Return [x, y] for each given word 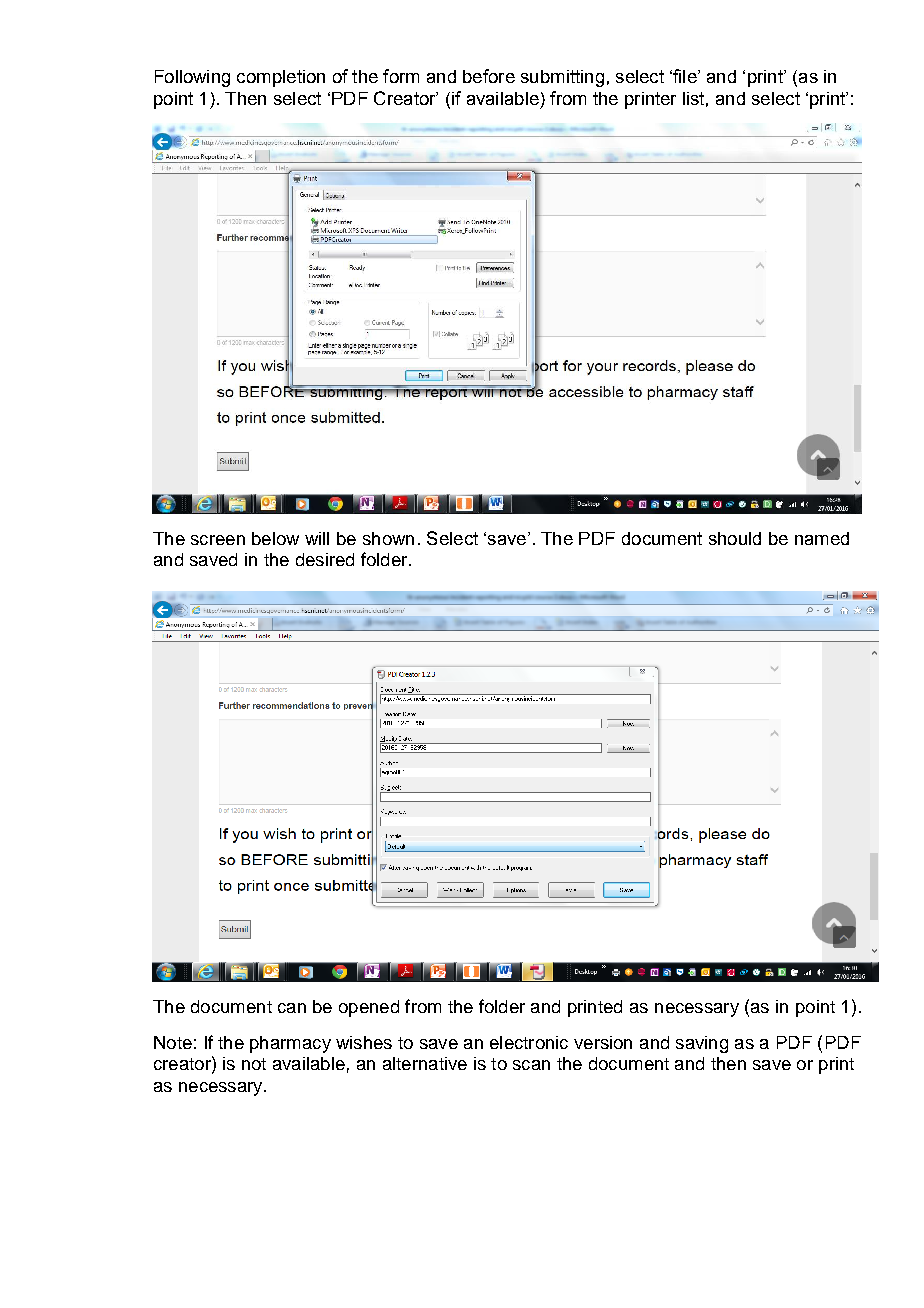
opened [369, 1008]
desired [325, 559]
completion [281, 78]
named [822, 538]
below [275, 538]
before [489, 76]
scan [531, 1065]
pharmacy [290, 1044]
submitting [562, 78]
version [603, 1042]
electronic [529, 1042]
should [735, 538]
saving [702, 1044]
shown [388, 538]
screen [218, 540]
